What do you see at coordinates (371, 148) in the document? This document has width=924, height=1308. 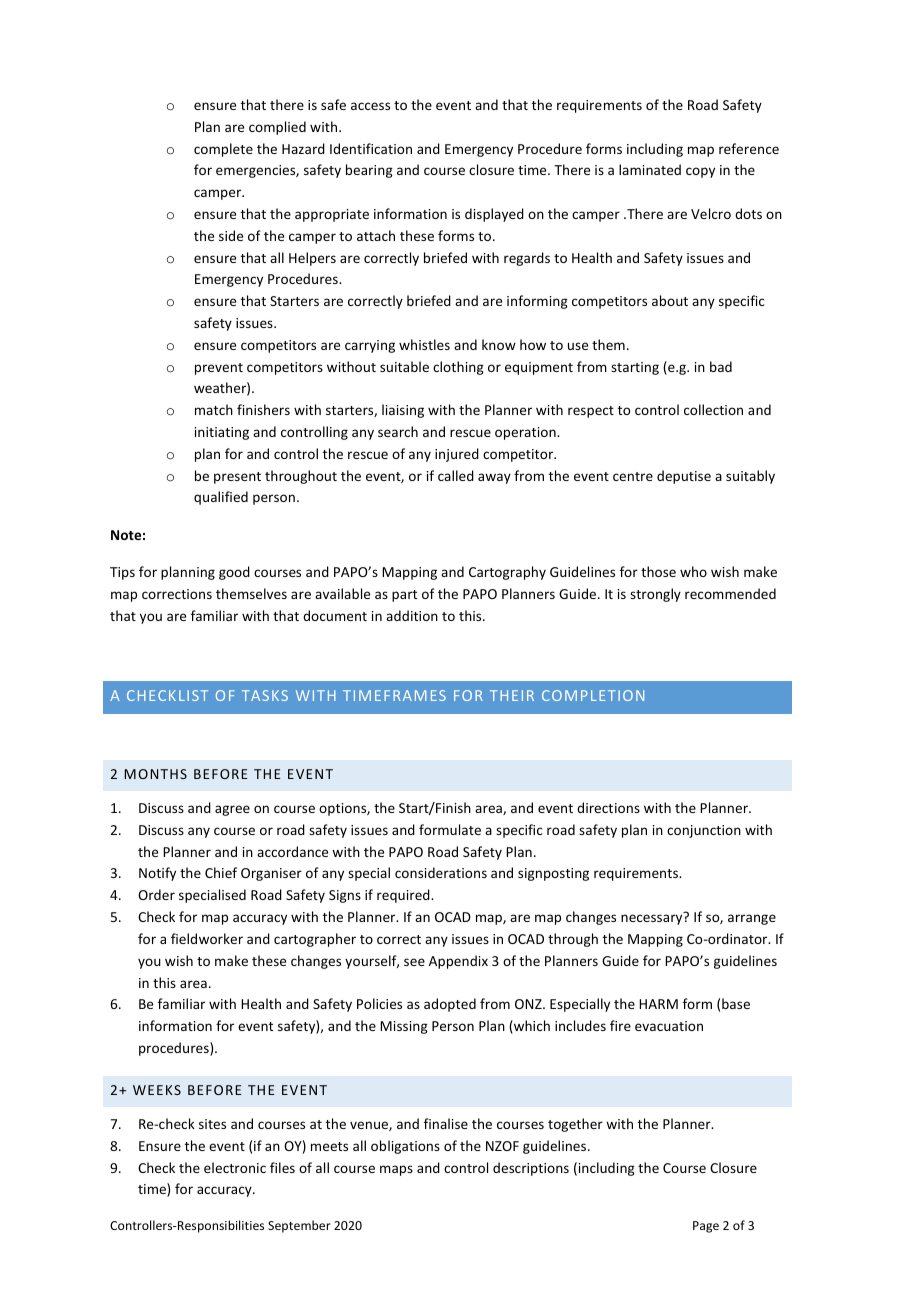 I see `Identification` at bounding box center [371, 148].
